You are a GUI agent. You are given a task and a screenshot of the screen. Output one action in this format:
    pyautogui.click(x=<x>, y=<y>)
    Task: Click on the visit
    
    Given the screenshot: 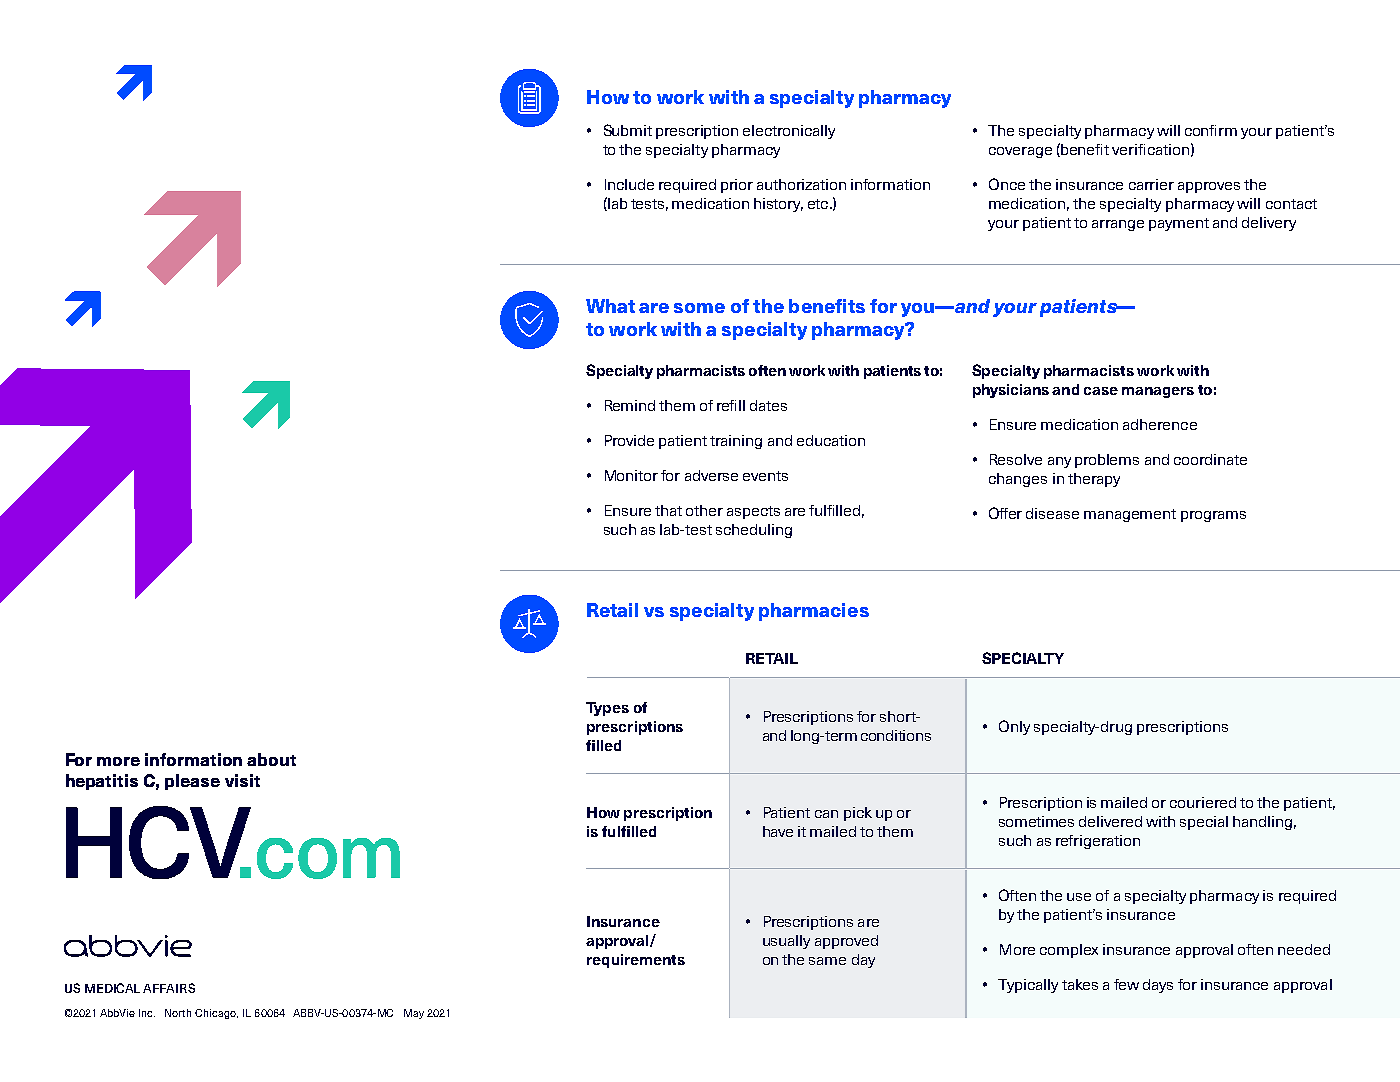 What is the action you would take?
    pyautogui.click(x=242, y=780)
